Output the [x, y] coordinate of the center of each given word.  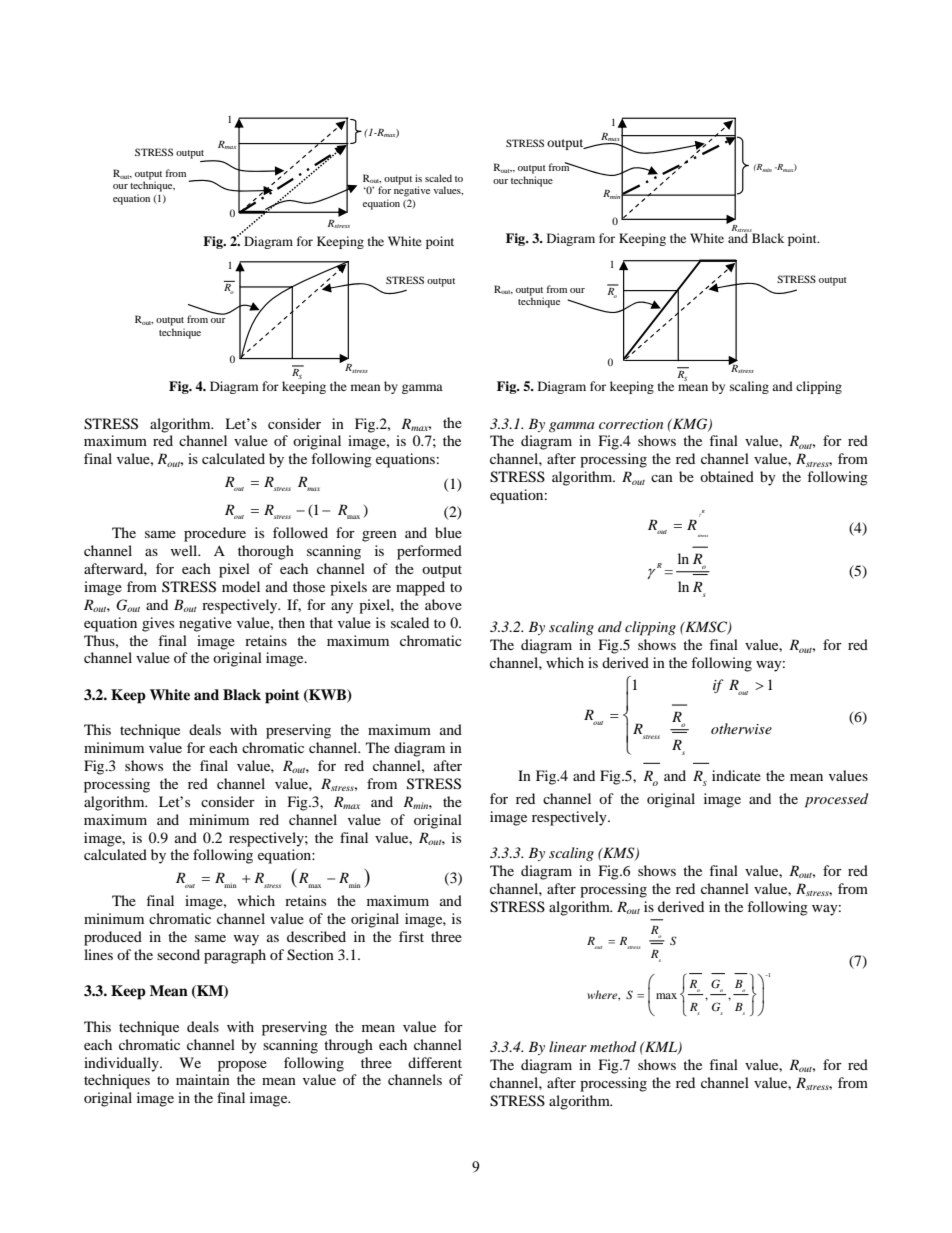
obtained [727, 476]
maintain [203, 1079]
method [613, 1046]
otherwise [741, 728]
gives [158, 624]
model [241, 586]
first [411, 936]
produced [113, 938]
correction [631, 424]
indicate [736, 775]
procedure [215, 534]
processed [836, 800]
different [435, 1062]
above [443, 604]
